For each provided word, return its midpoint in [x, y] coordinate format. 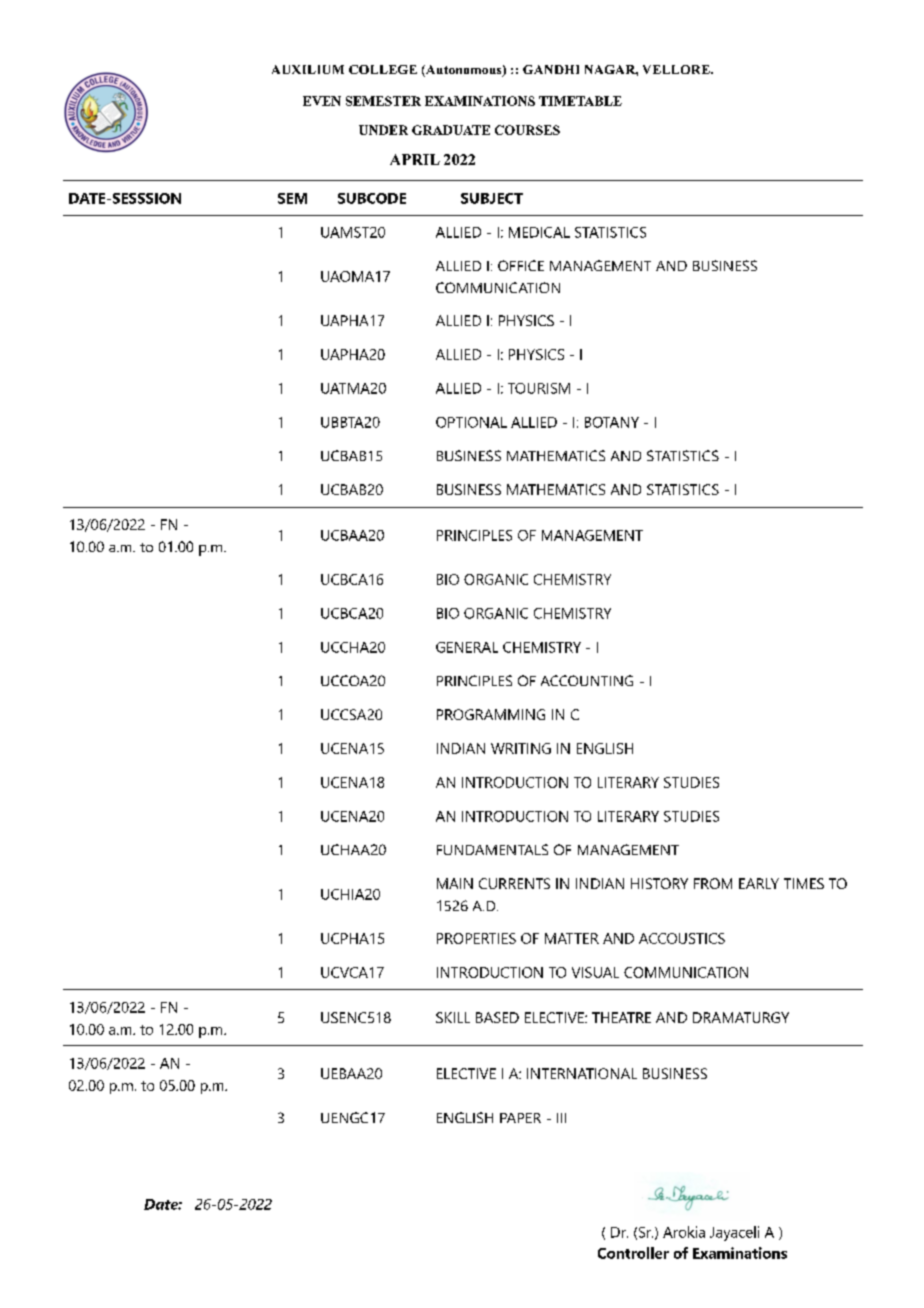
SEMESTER [383, 101]
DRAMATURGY [741, 1017]
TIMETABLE [580, 101]
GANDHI [551, 69]
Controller [633, 1253]
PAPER [520, 1118]
